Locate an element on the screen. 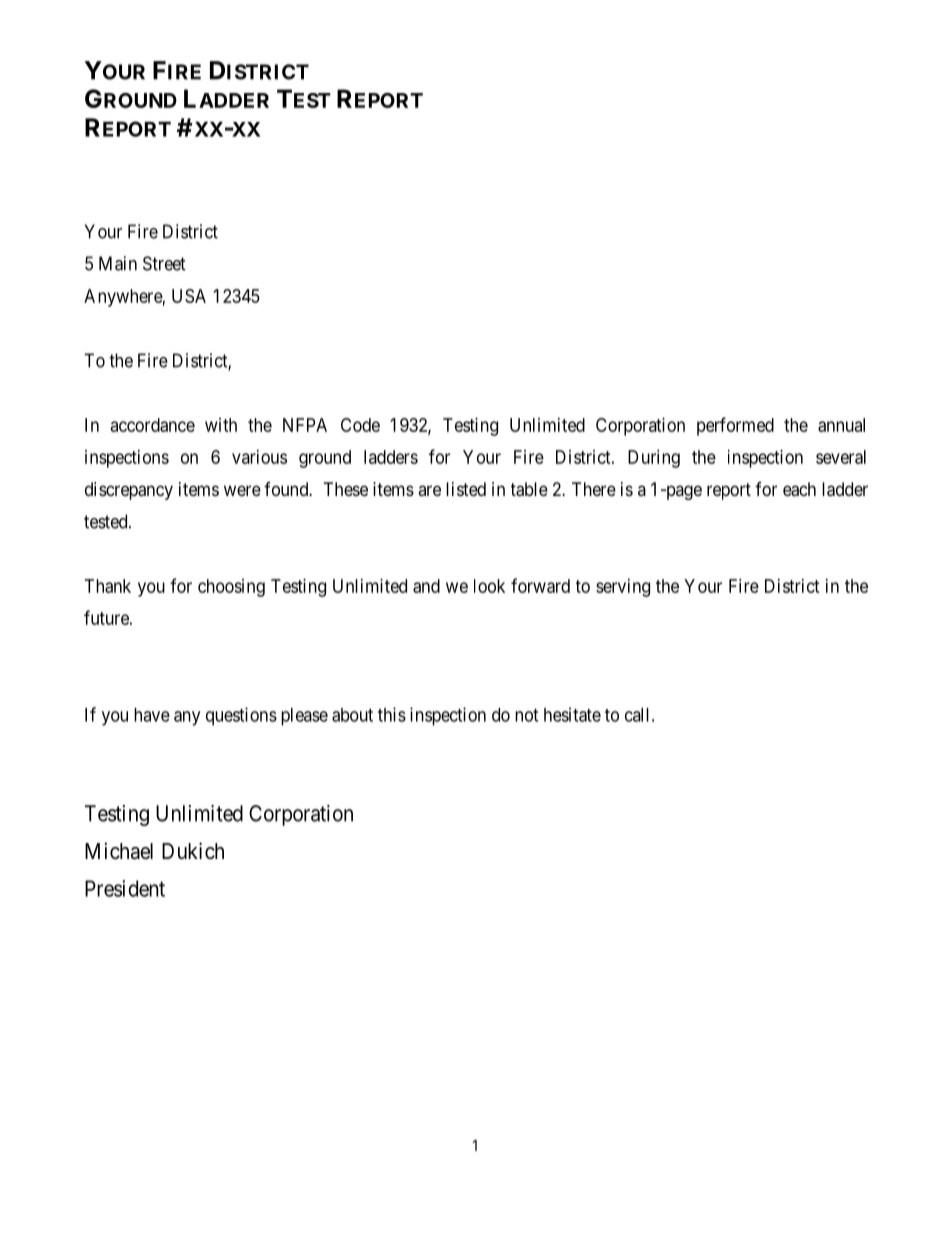 This screenshot has width=952, height=1233. look is located at coordinates (489, 586).
